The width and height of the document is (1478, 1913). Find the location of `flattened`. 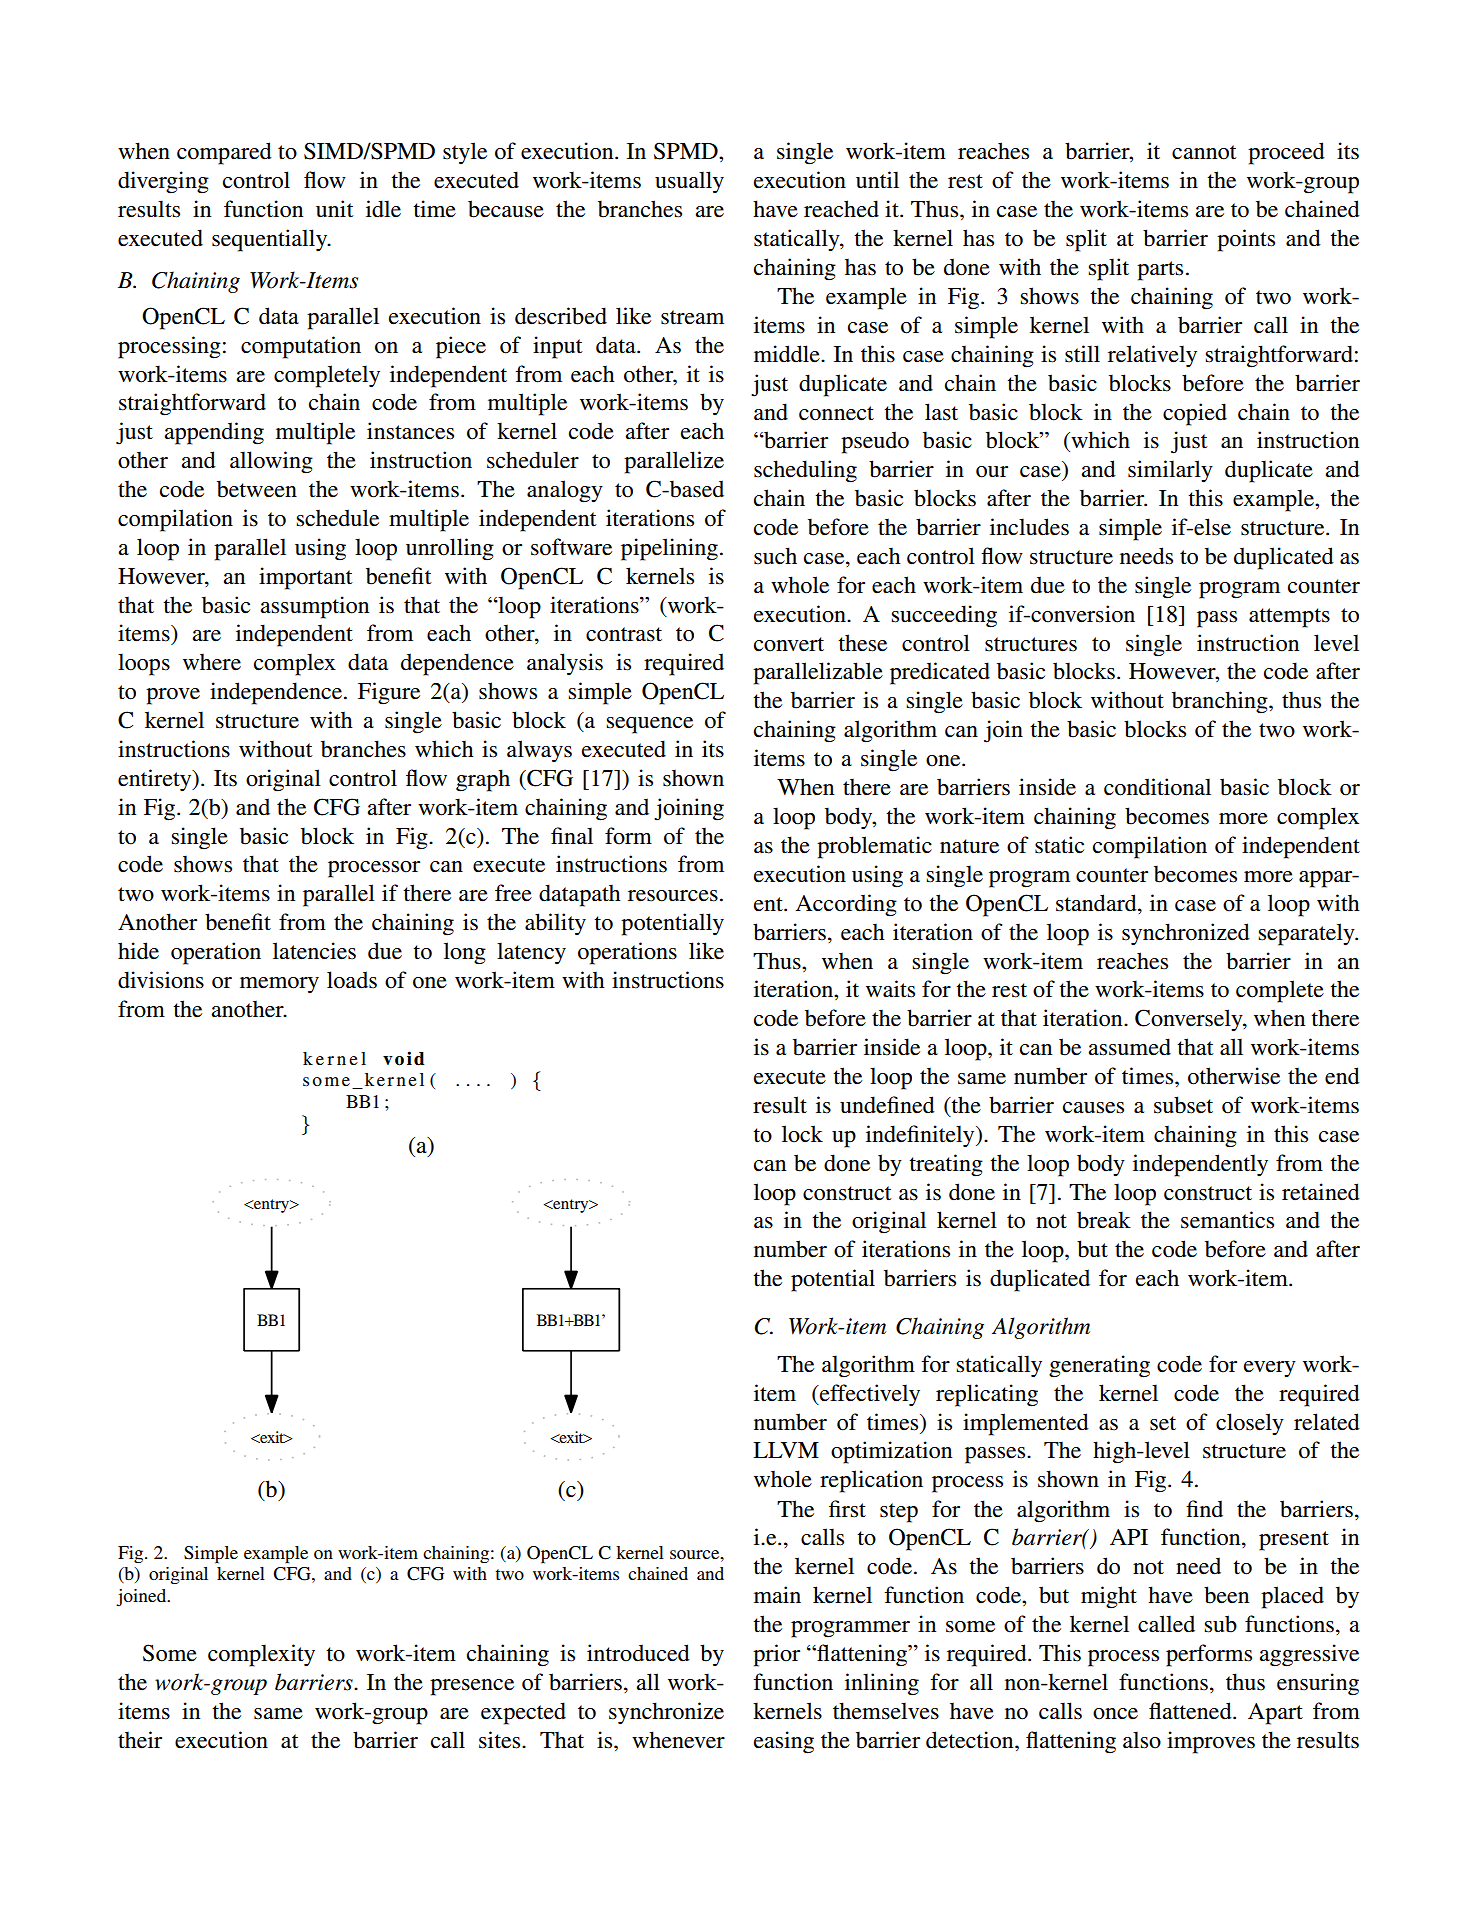

flattened is located at coordinates (1191, 1711).
